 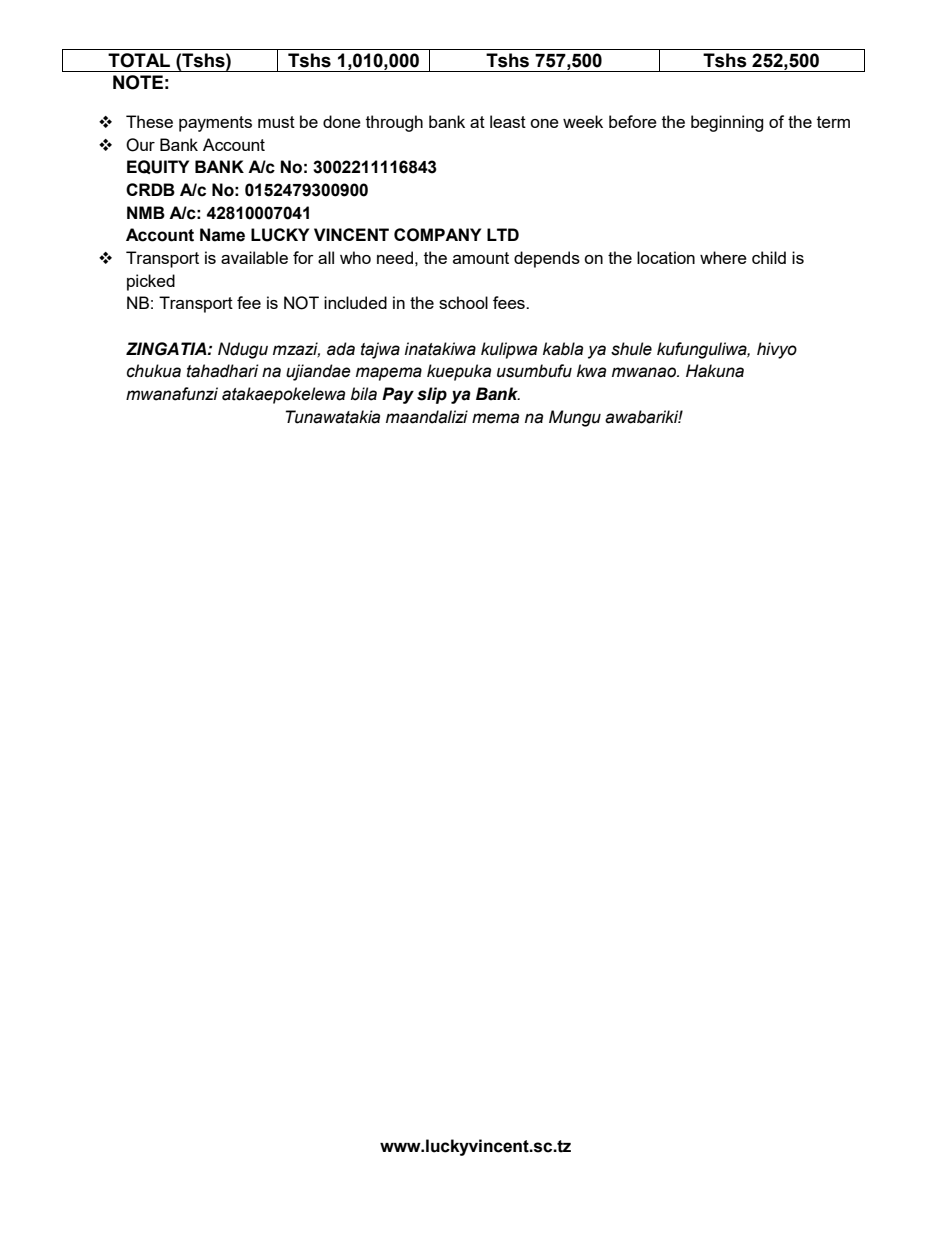 What do you see at coordinates (508, 121) in the screenshot?
I see `least` at bounding box center [508, 121].
